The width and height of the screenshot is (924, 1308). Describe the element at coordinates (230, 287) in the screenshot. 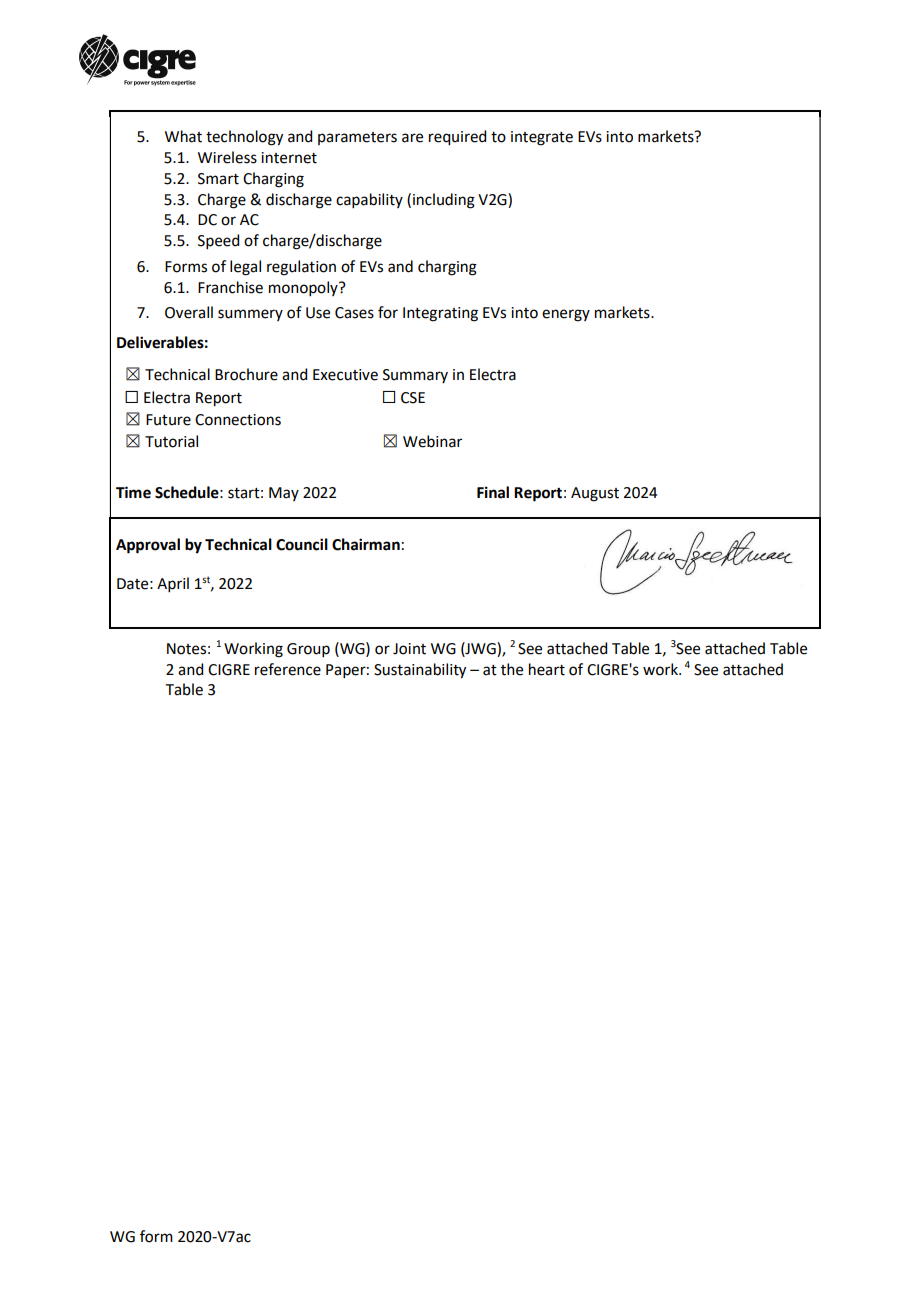

I see `Franchise` at that location.
